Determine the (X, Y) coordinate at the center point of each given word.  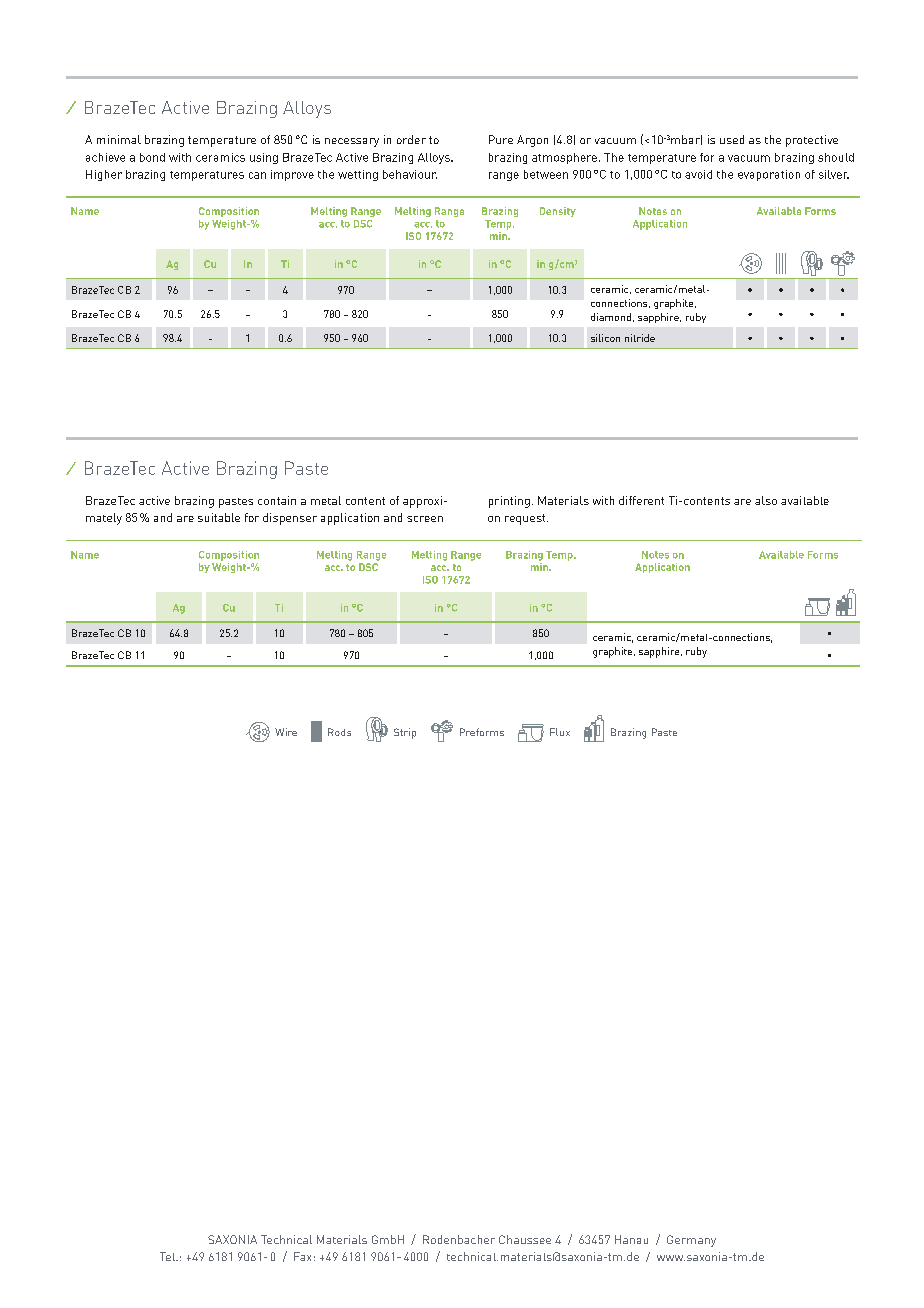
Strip (405, 733)
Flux (560, 732)
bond (152, 157)
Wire (286, 732)
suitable (219, 517)
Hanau (631, 1239)
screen (425, 519)
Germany (691, 1241)
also (766, 500)
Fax (302, 1256)
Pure (501, 139)
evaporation (769, 175)
